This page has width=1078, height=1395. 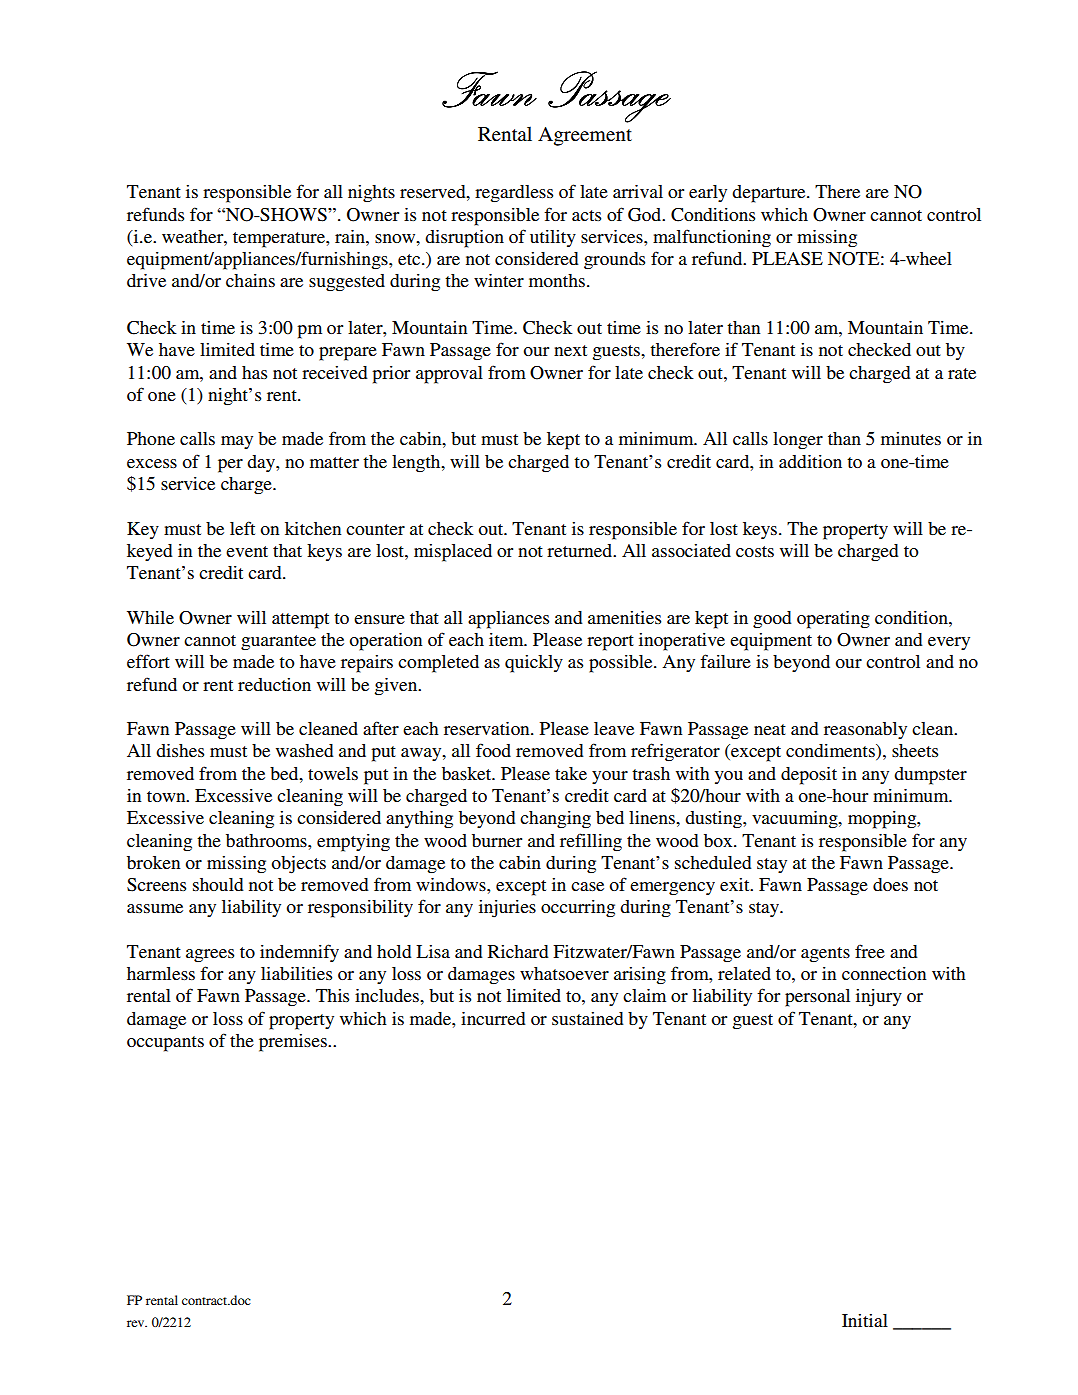 I want to click on event, so click(x=247, y=551).
